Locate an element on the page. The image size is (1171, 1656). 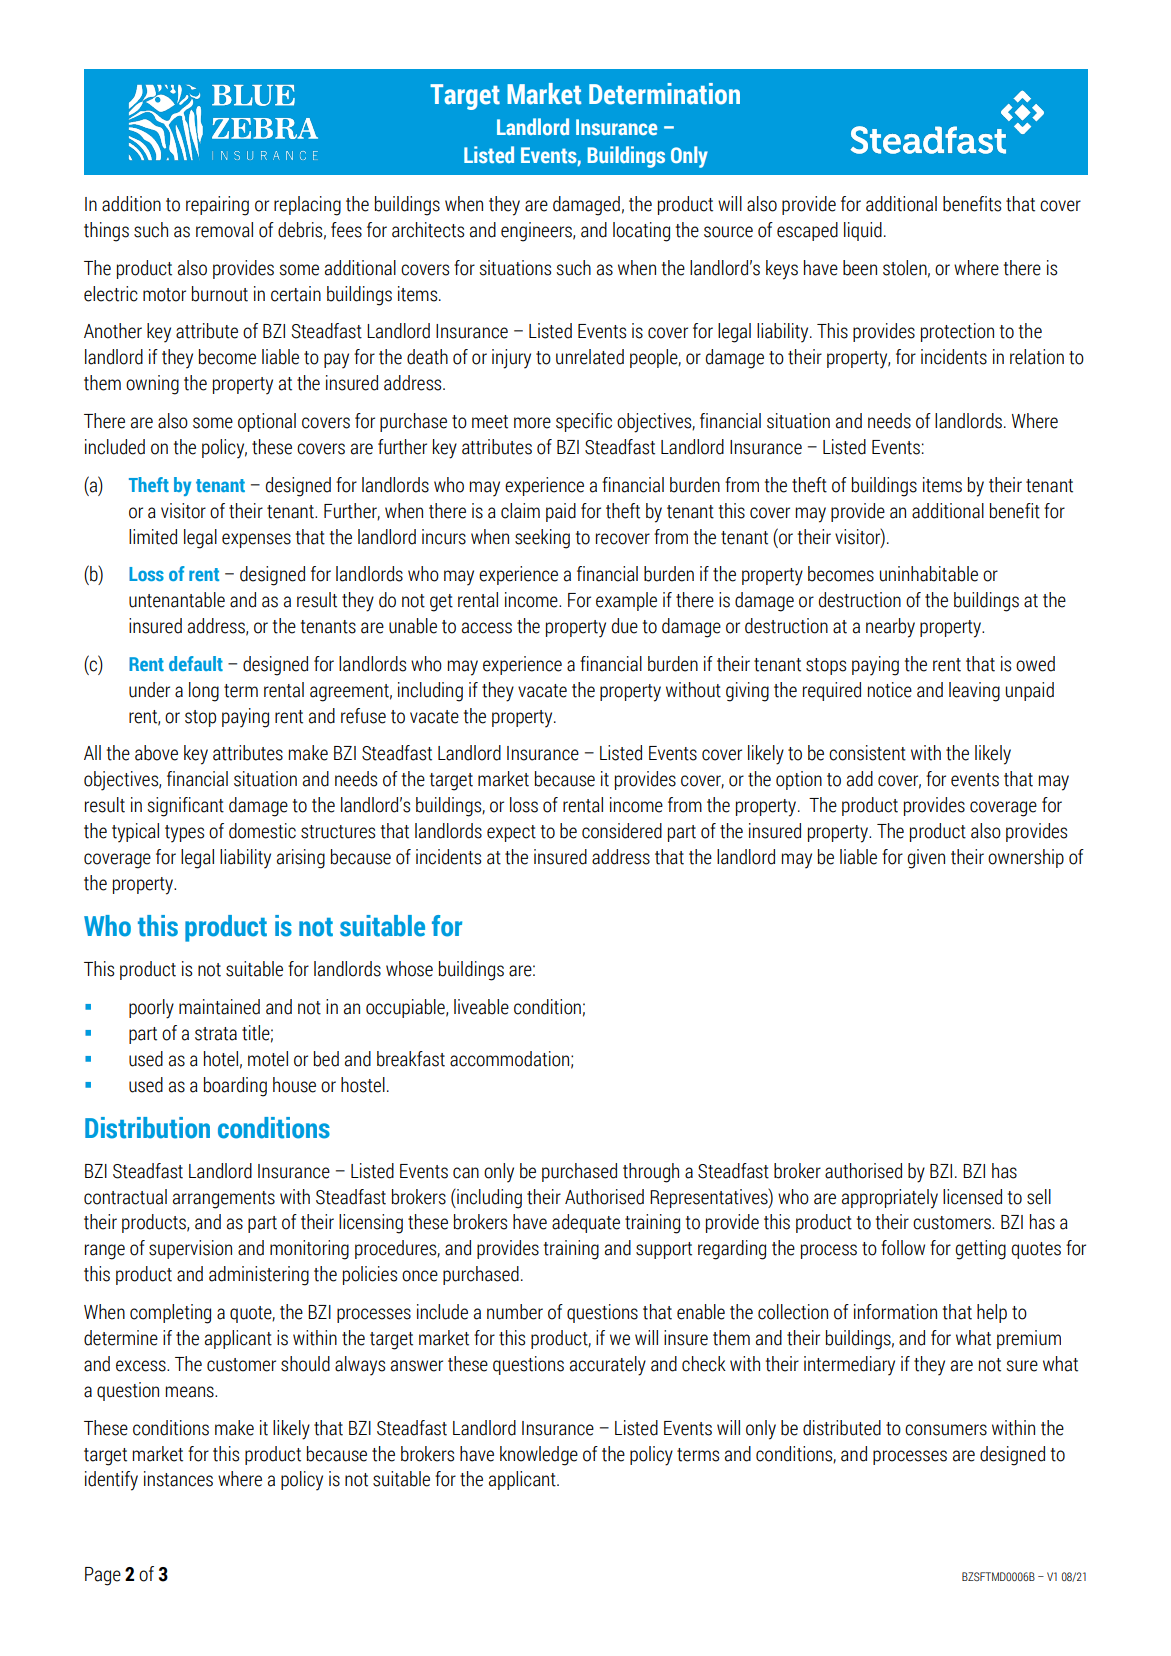
liquid is located at coordinates (863, 231).
